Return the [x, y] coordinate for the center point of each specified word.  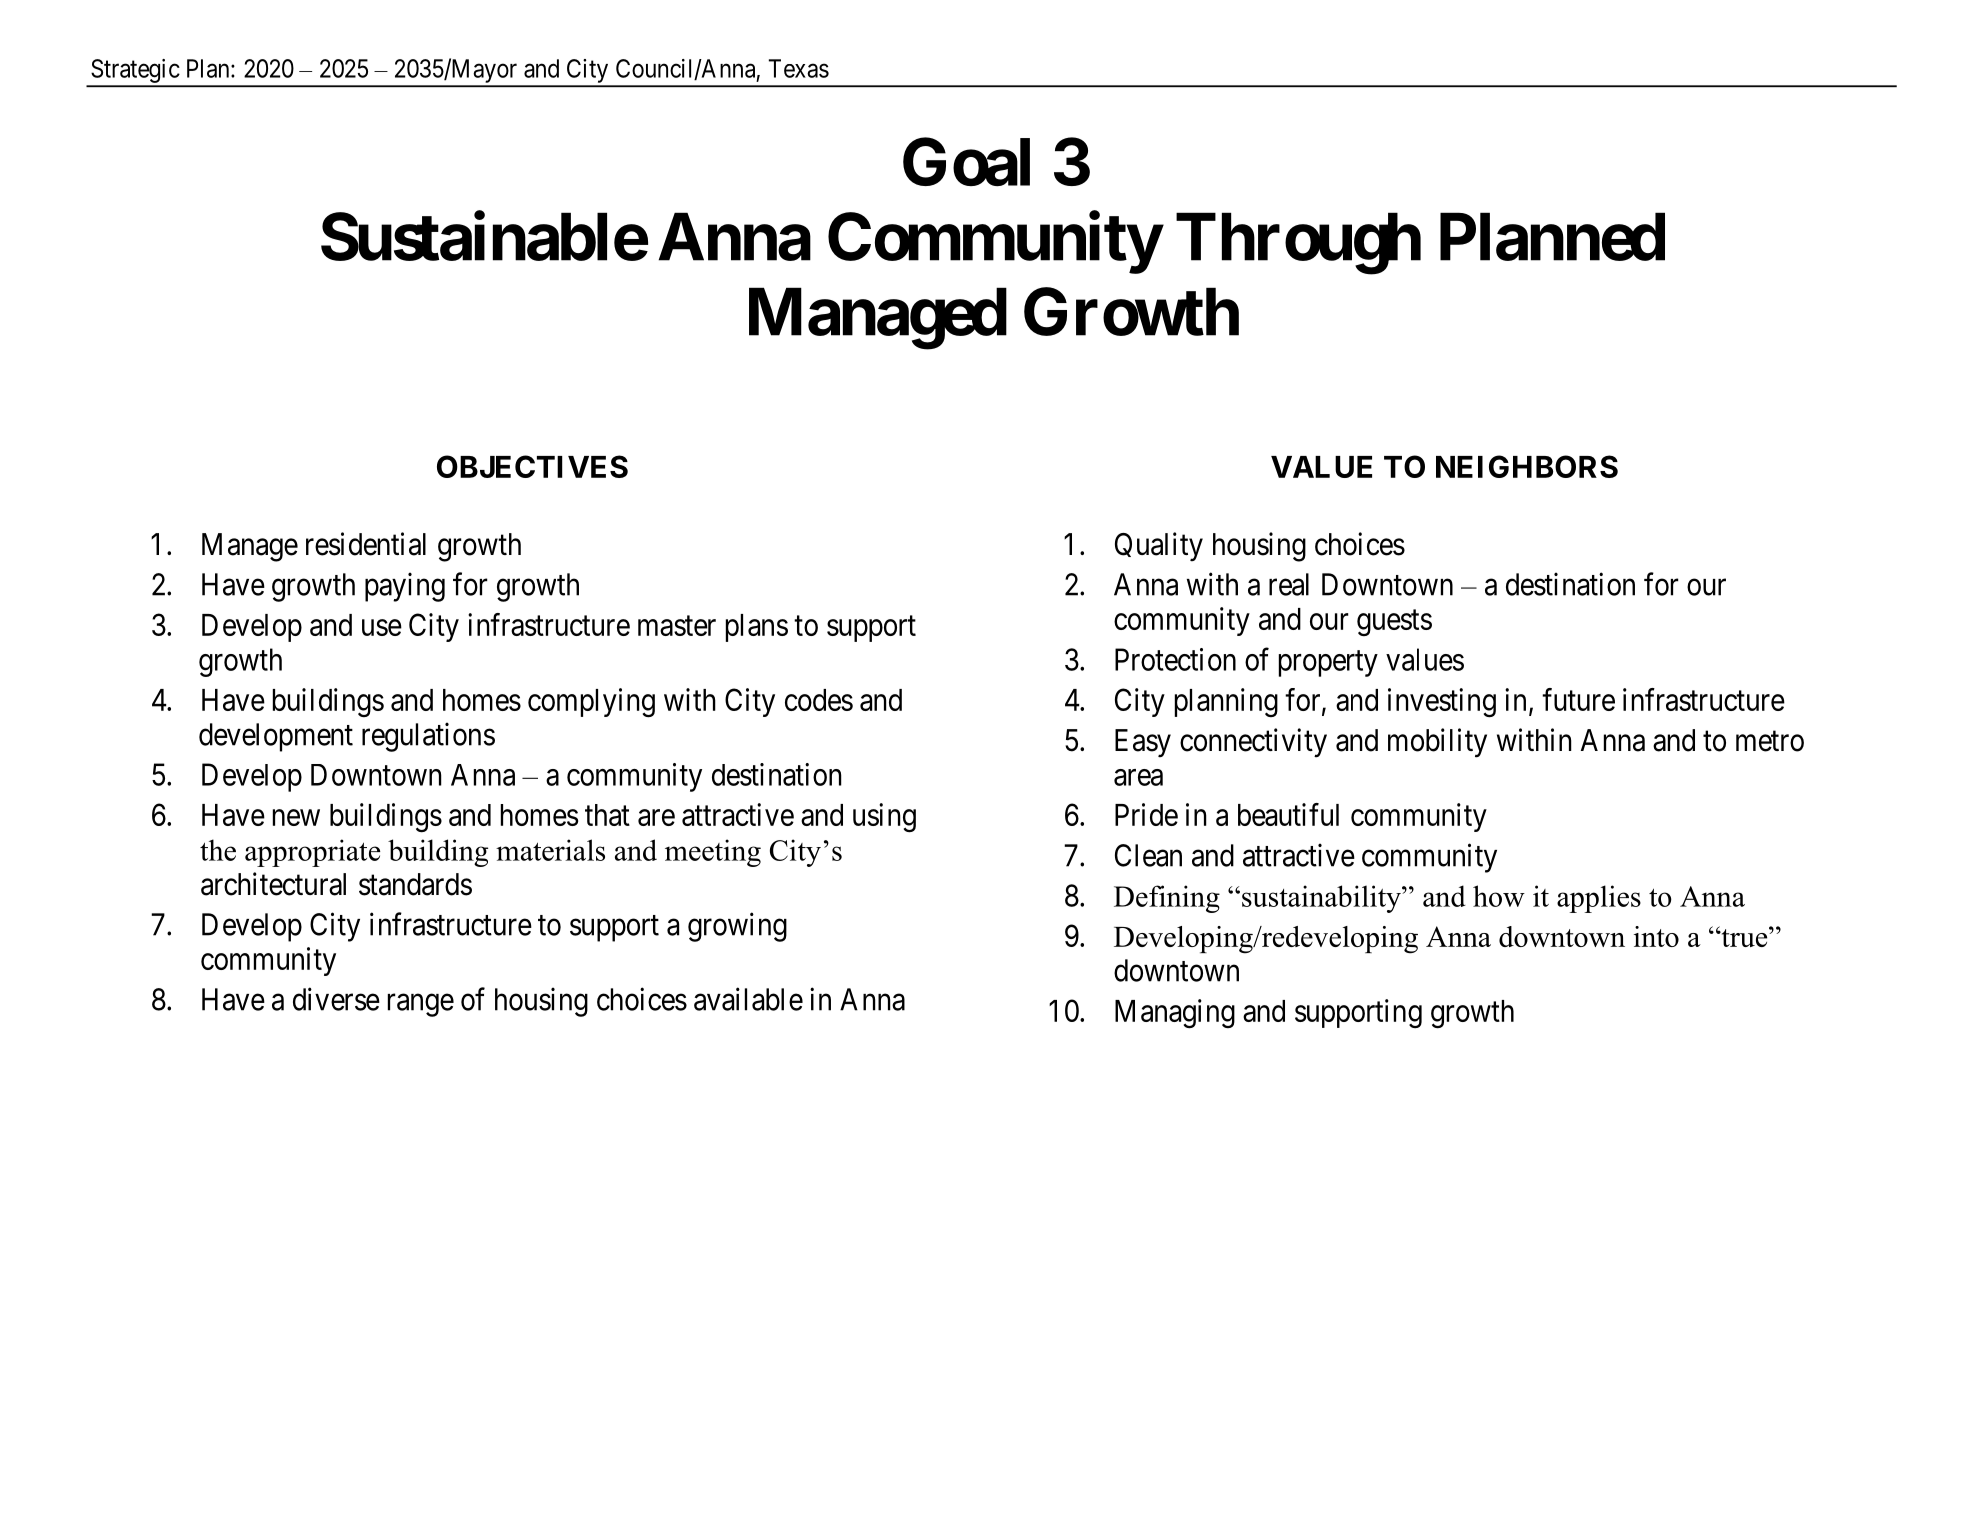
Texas [799, 68]
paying [405, 587]
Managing [1175, 1014]
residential [366, 544]
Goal [966, 162]
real [1289, 584]
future [1578, 699]
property [1328, 664]
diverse [336, 999]
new [296, 818]
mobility [1437, 743]
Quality [1159, 547]
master [677, 626]
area [1138, 777]
